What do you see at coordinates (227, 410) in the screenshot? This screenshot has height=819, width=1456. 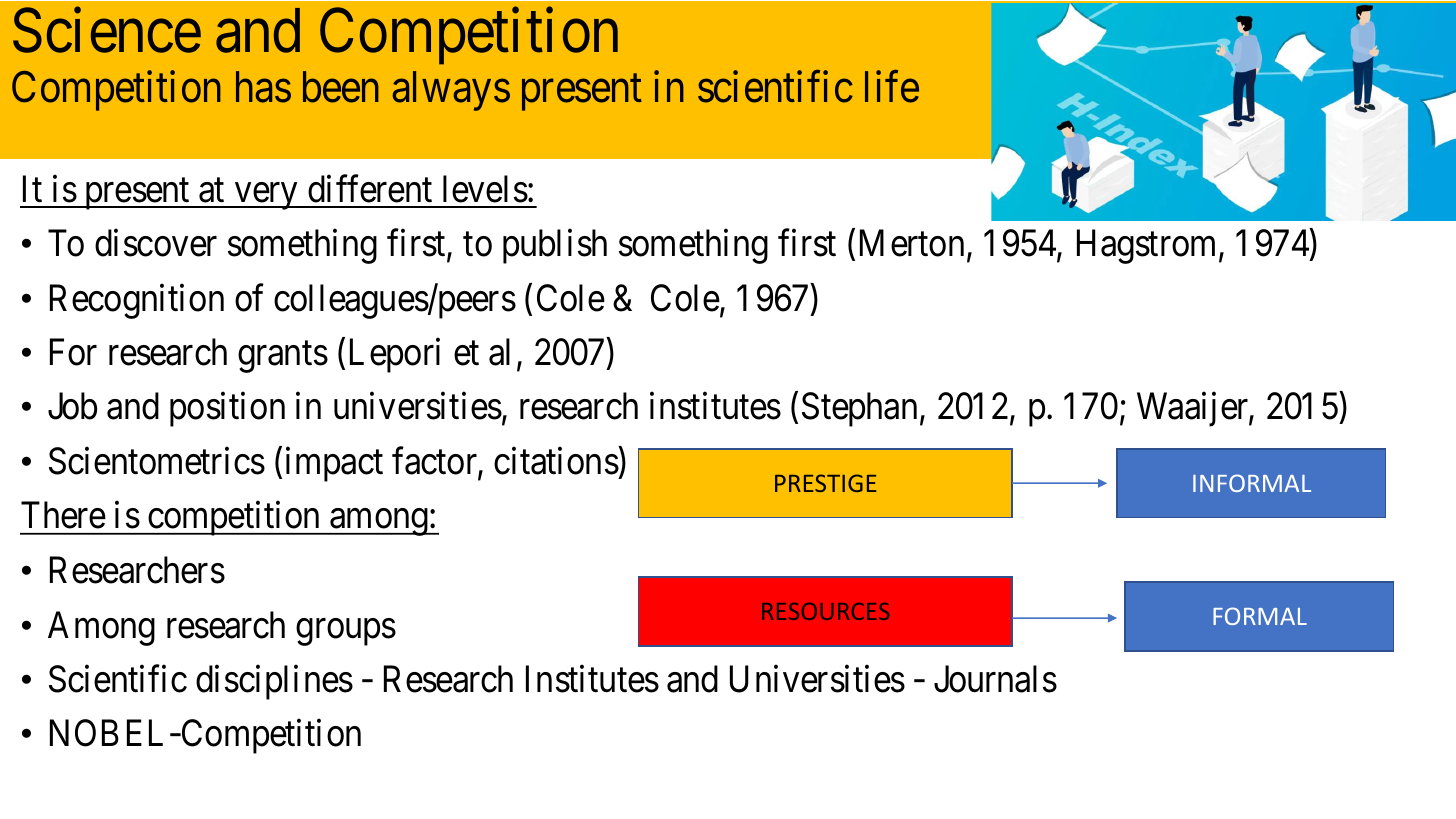 I see `position` at bounding box center [227, 410].
